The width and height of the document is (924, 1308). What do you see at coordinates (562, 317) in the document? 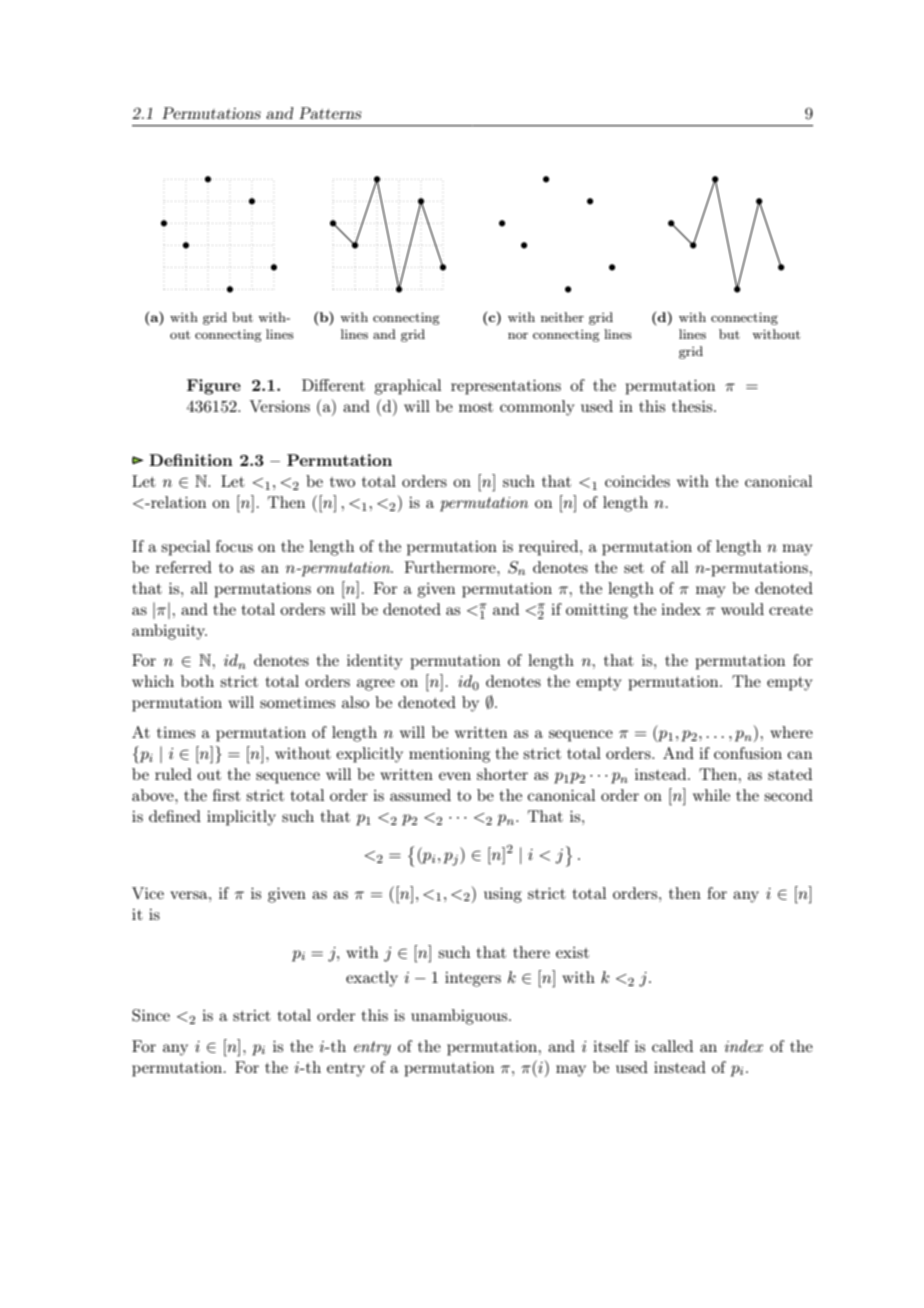
I see `neither` at bounding box center [562, 317].
